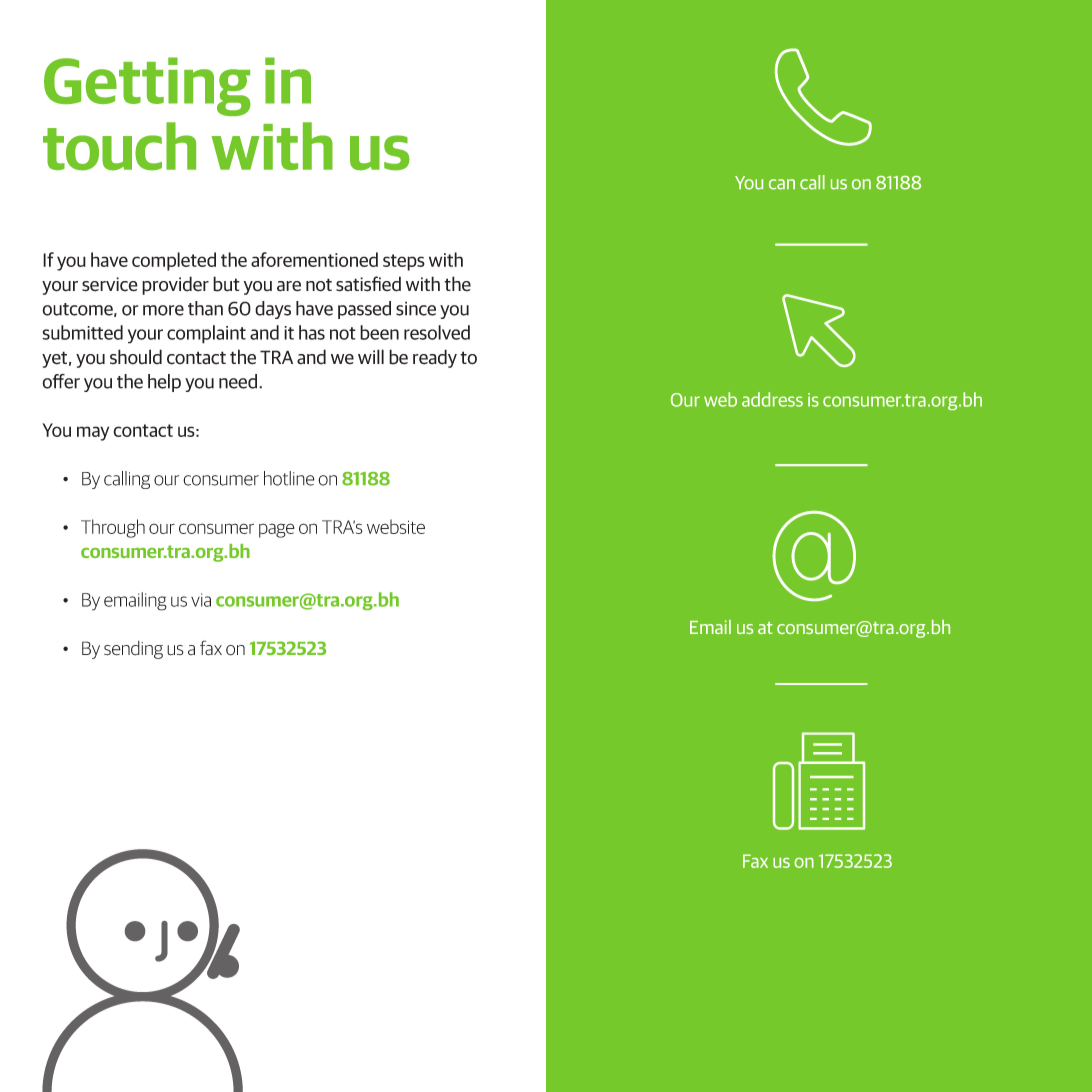 The image size is (1092, 1092). What do you see at coordinates (404, 262) in the page?
I see `steps` at bounding box center [404, 262].
